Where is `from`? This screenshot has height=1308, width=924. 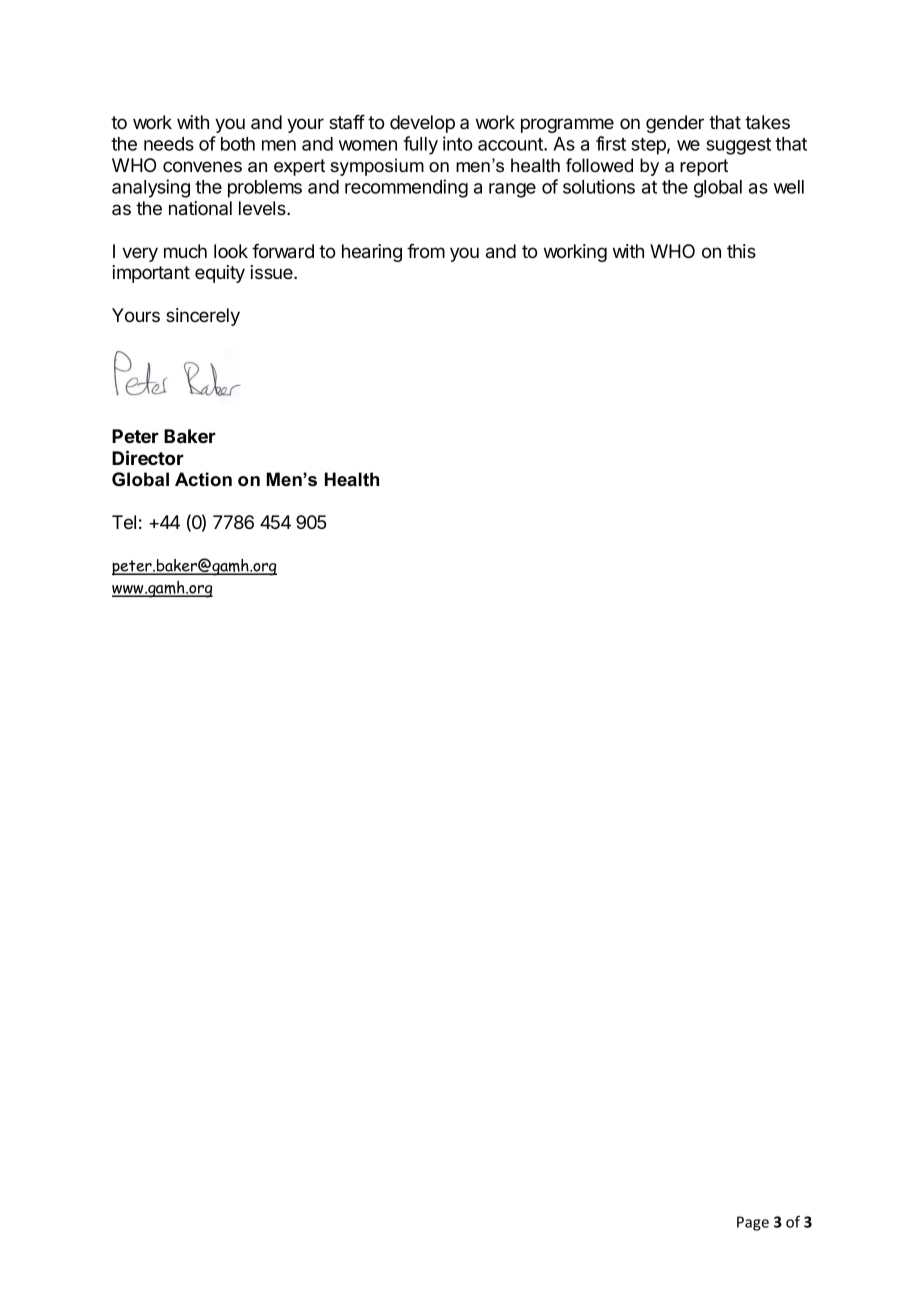 from is located at coordinates (426, 251).
